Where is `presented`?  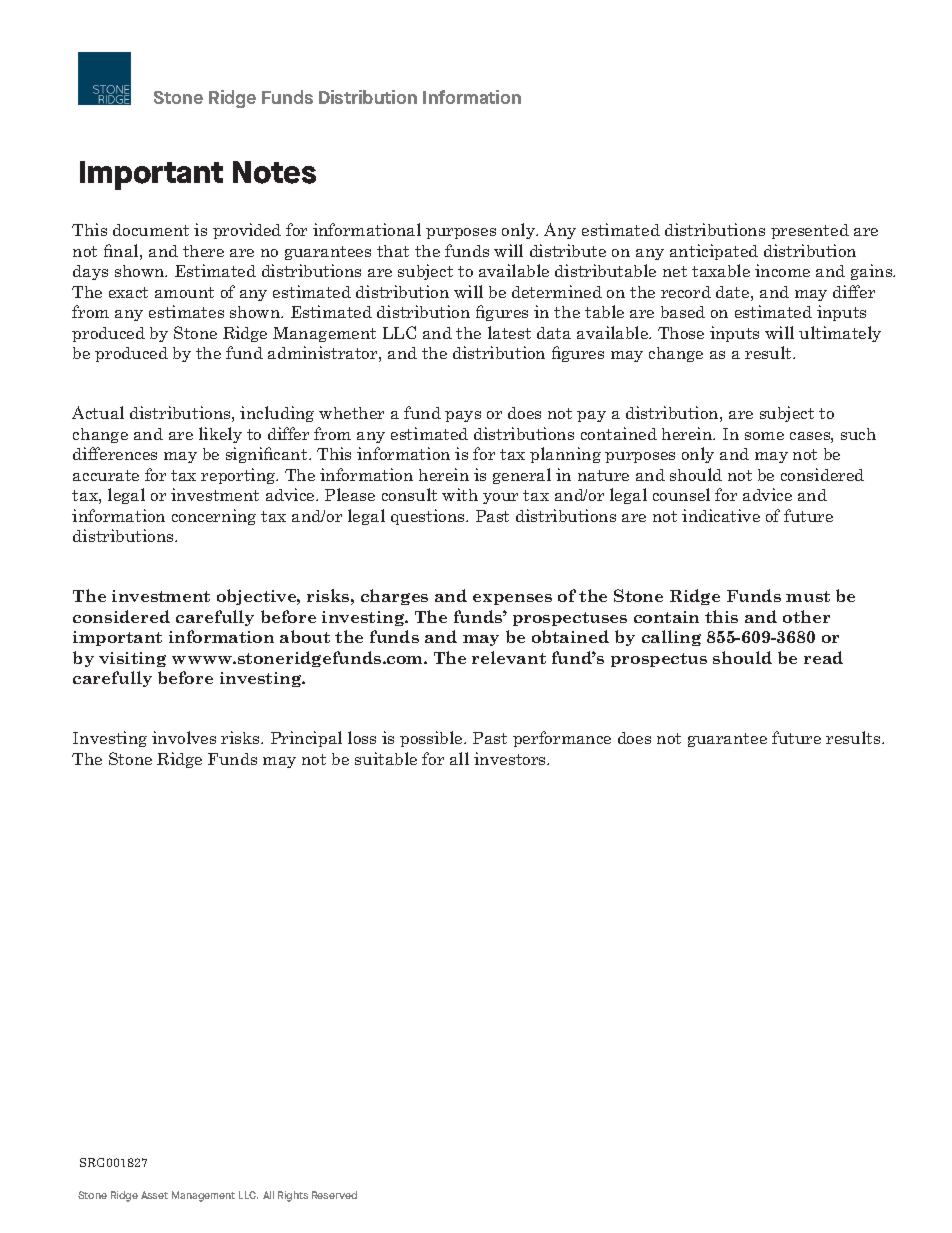 presented is located at coordinates (810, 231).
